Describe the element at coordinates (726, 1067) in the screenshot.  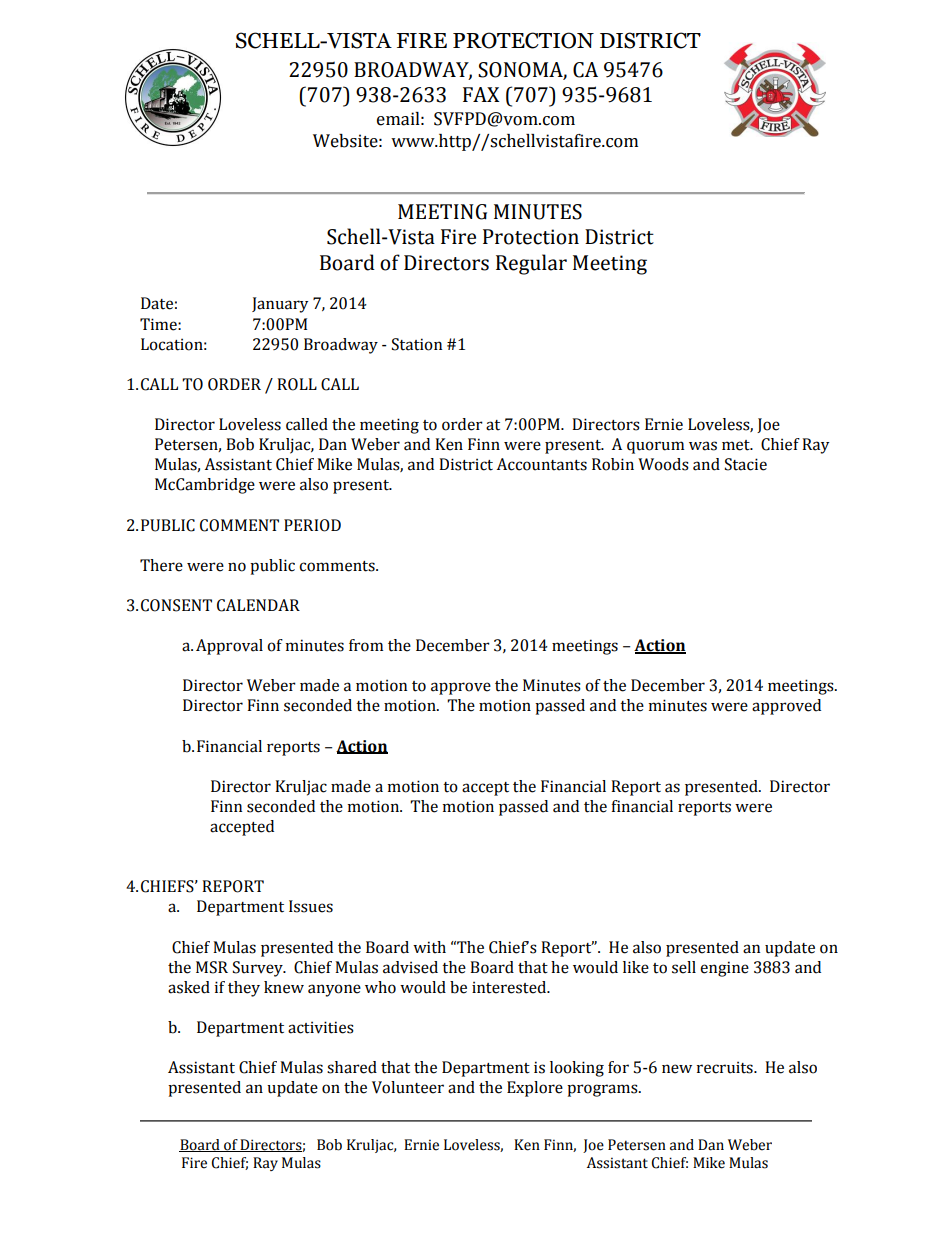
I see `recruits` at that location.
